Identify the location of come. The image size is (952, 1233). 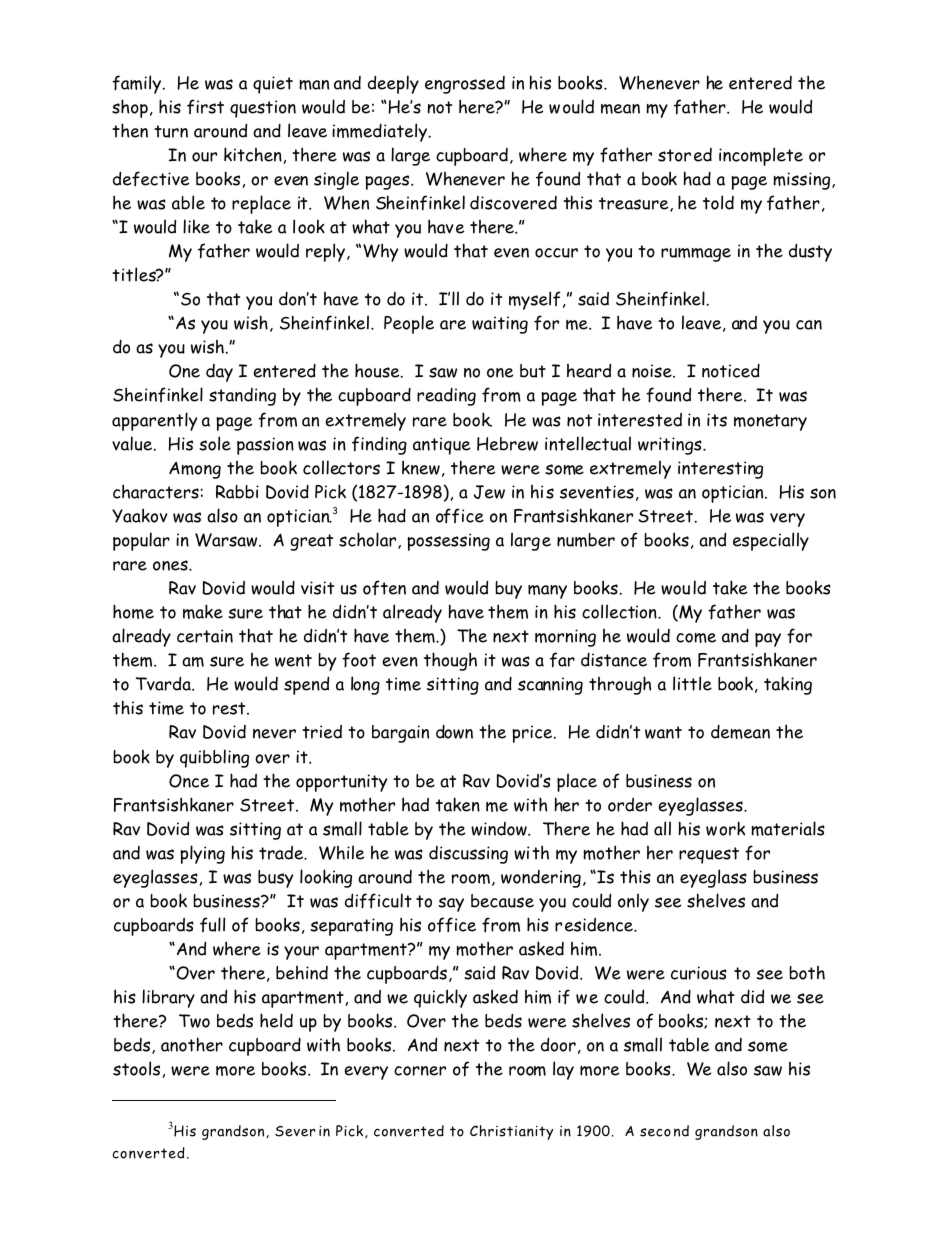
(696, 638).
